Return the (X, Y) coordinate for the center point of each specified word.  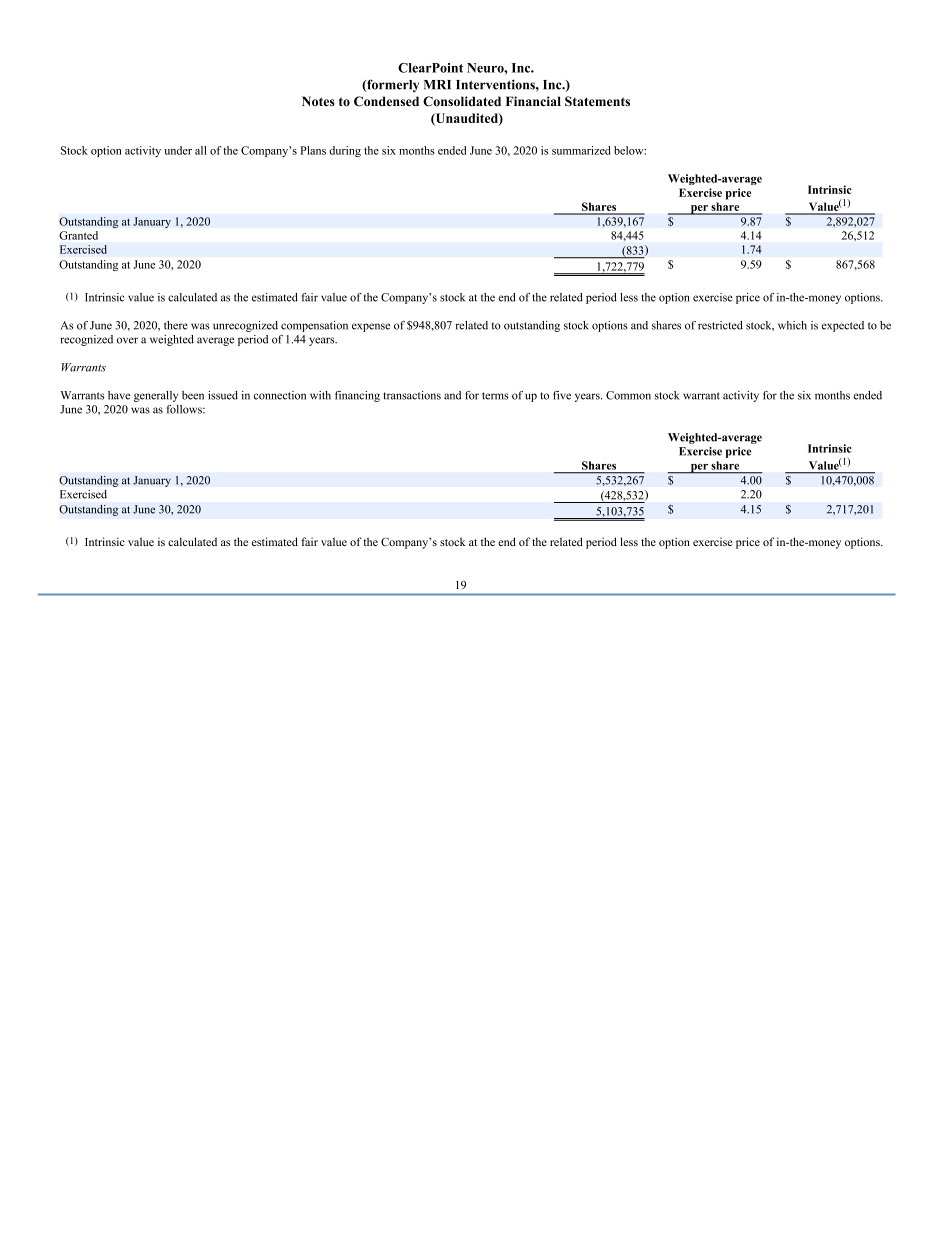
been (193, 395)
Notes (318, 101)
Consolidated (462, 101)
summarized (581, 150)
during (345, 151)
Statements (597, 101)
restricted (720, 325)
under (178, 150)
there (176, 325)
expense (371, 327)
